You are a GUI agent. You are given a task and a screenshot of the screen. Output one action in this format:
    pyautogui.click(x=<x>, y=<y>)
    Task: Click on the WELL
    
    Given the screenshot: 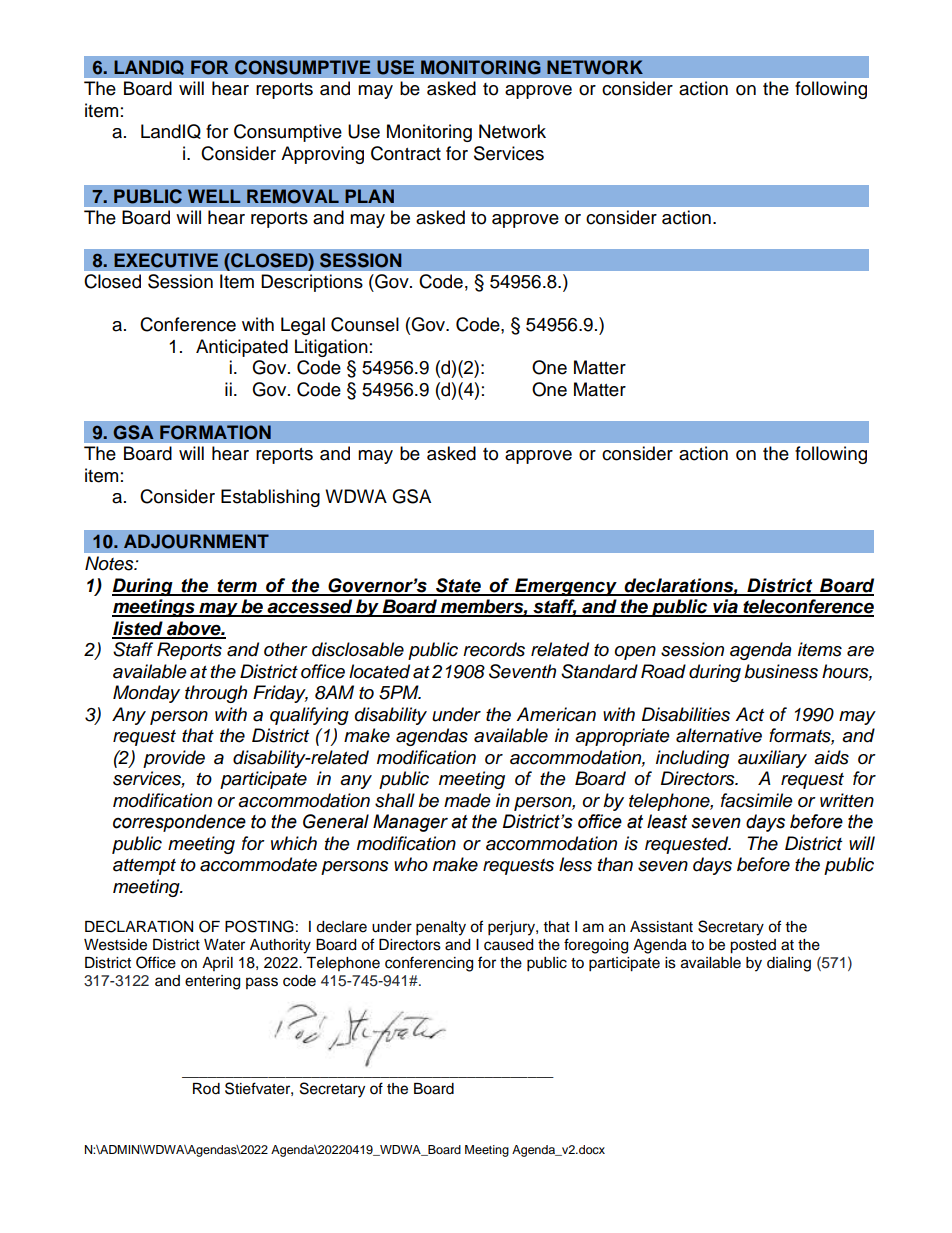 What is the action you would take?
    pyautogui.click(x=214, y=196)
